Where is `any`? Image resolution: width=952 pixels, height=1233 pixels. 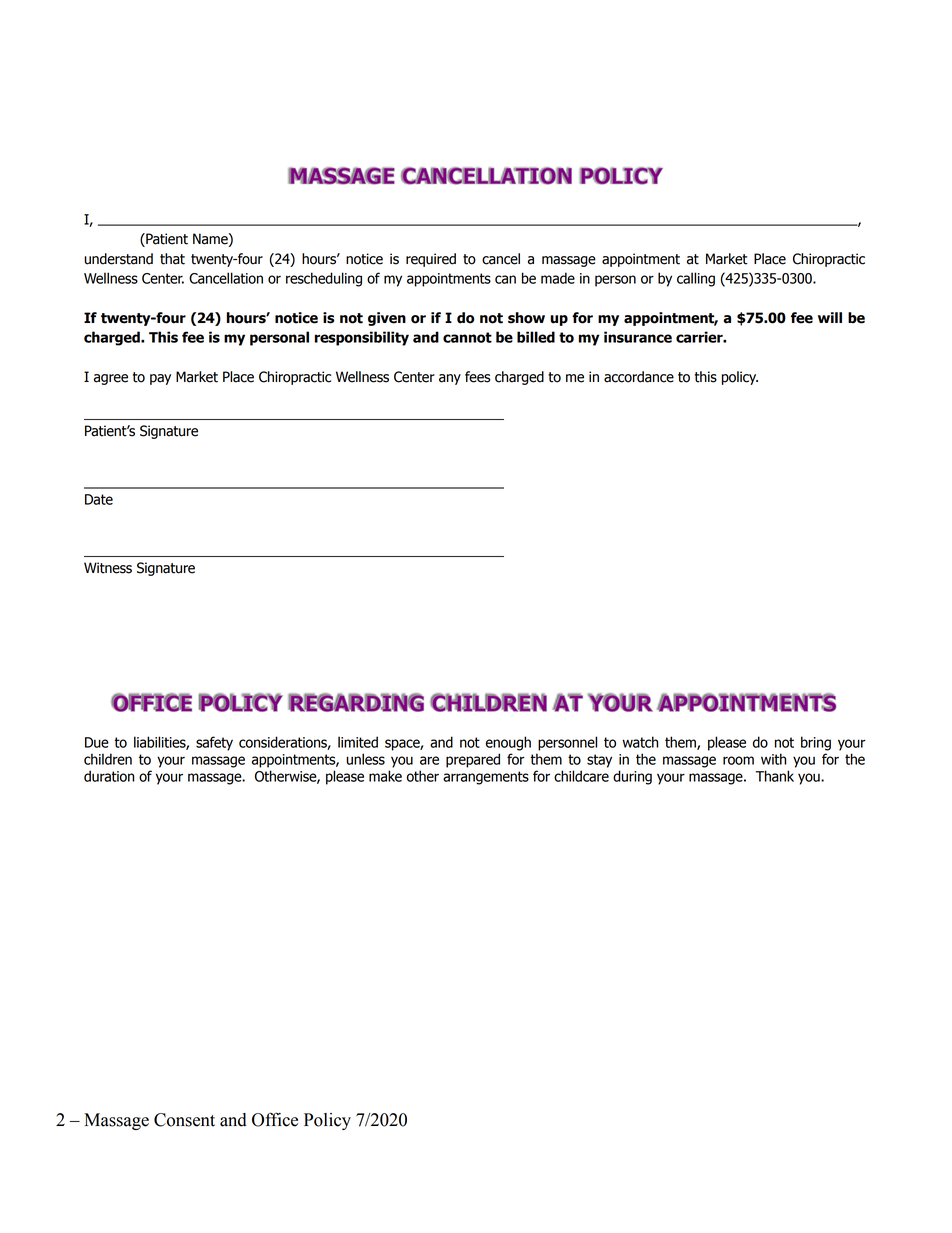
any is located at coordinates (450, 379).
